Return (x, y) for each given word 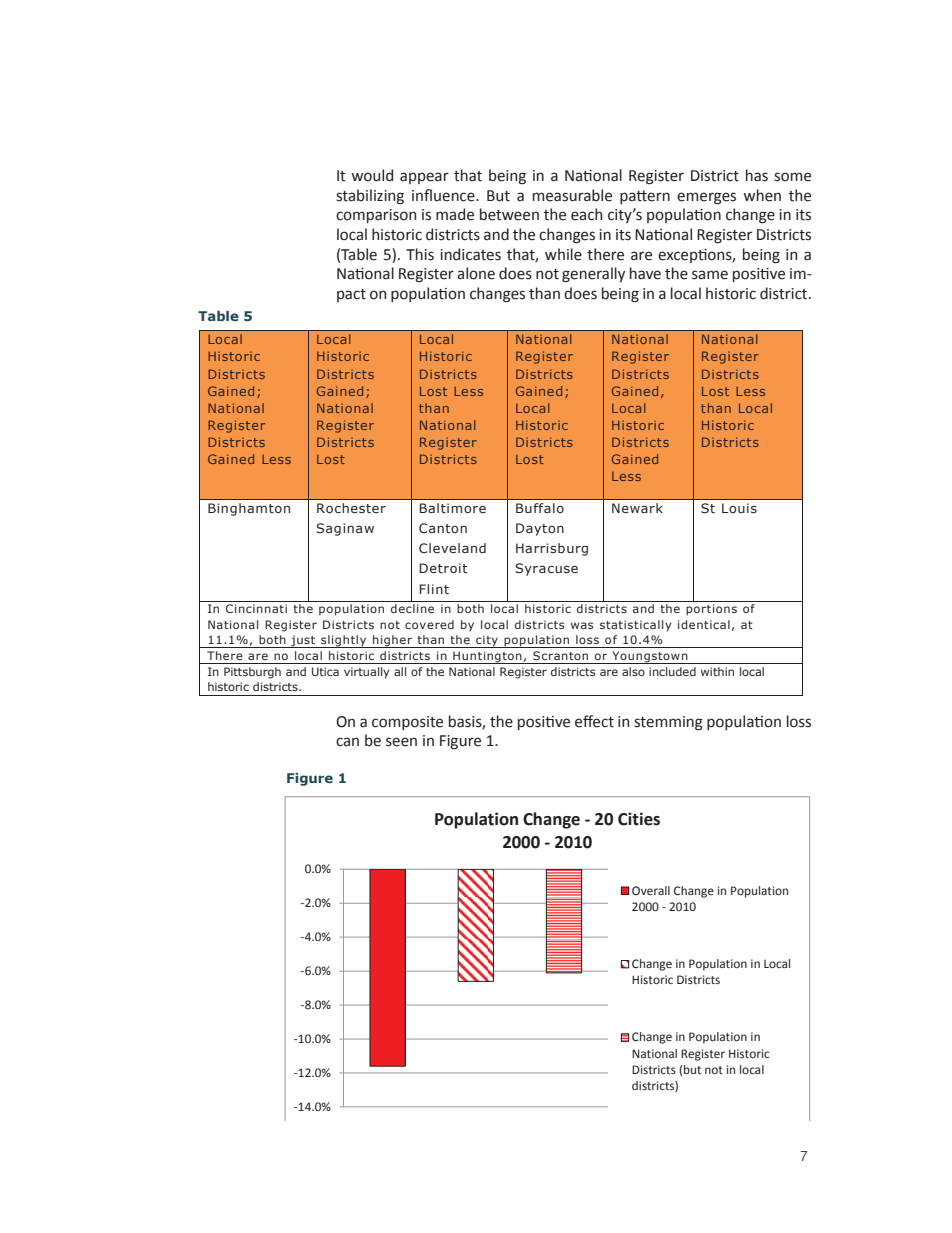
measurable (572, 195)
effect (594, 721)
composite (407, 723)
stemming (668, 723)
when (762, 195)
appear (424, 178)
